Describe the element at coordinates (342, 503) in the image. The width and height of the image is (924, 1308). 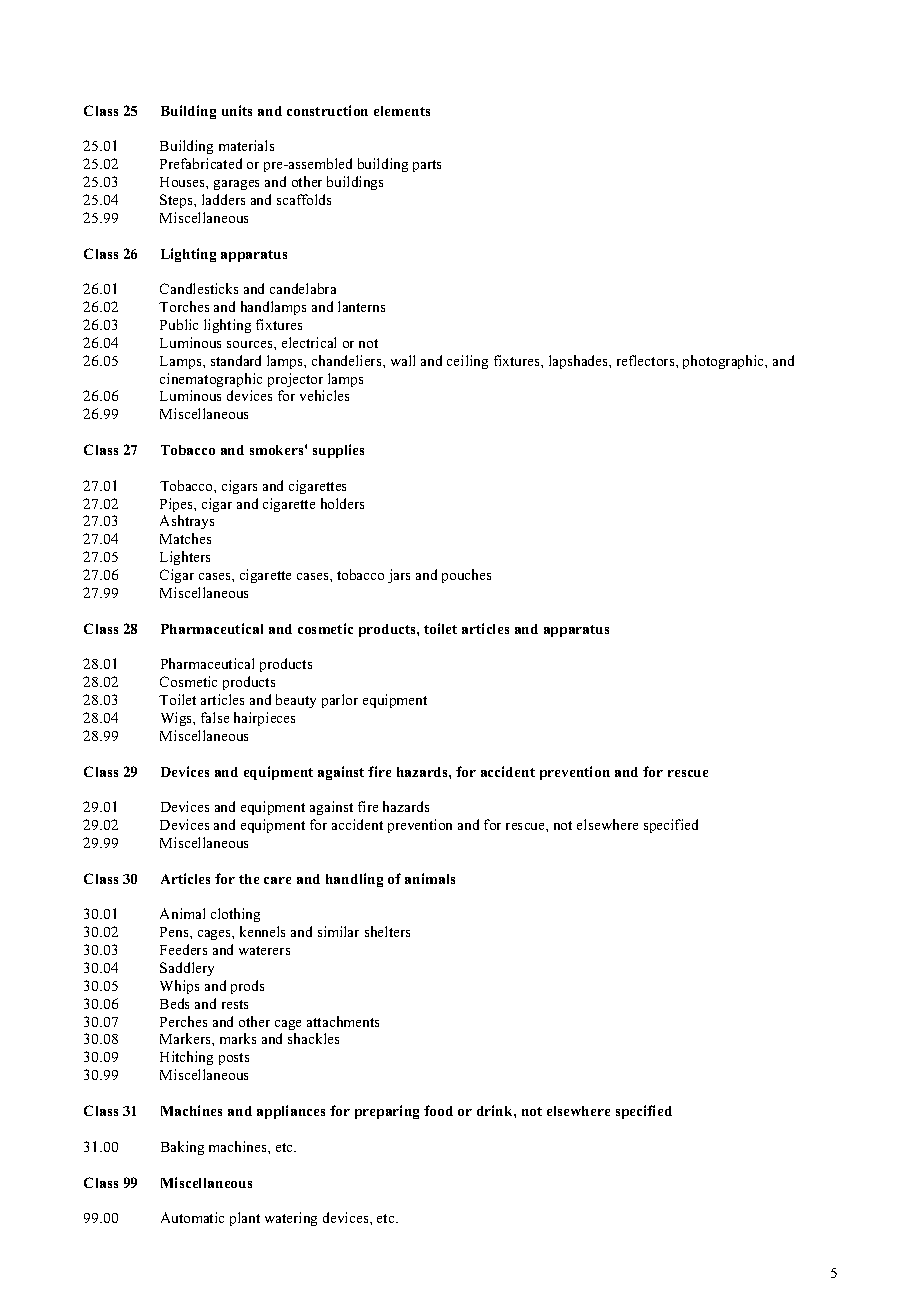
I see `holders` at that location.
